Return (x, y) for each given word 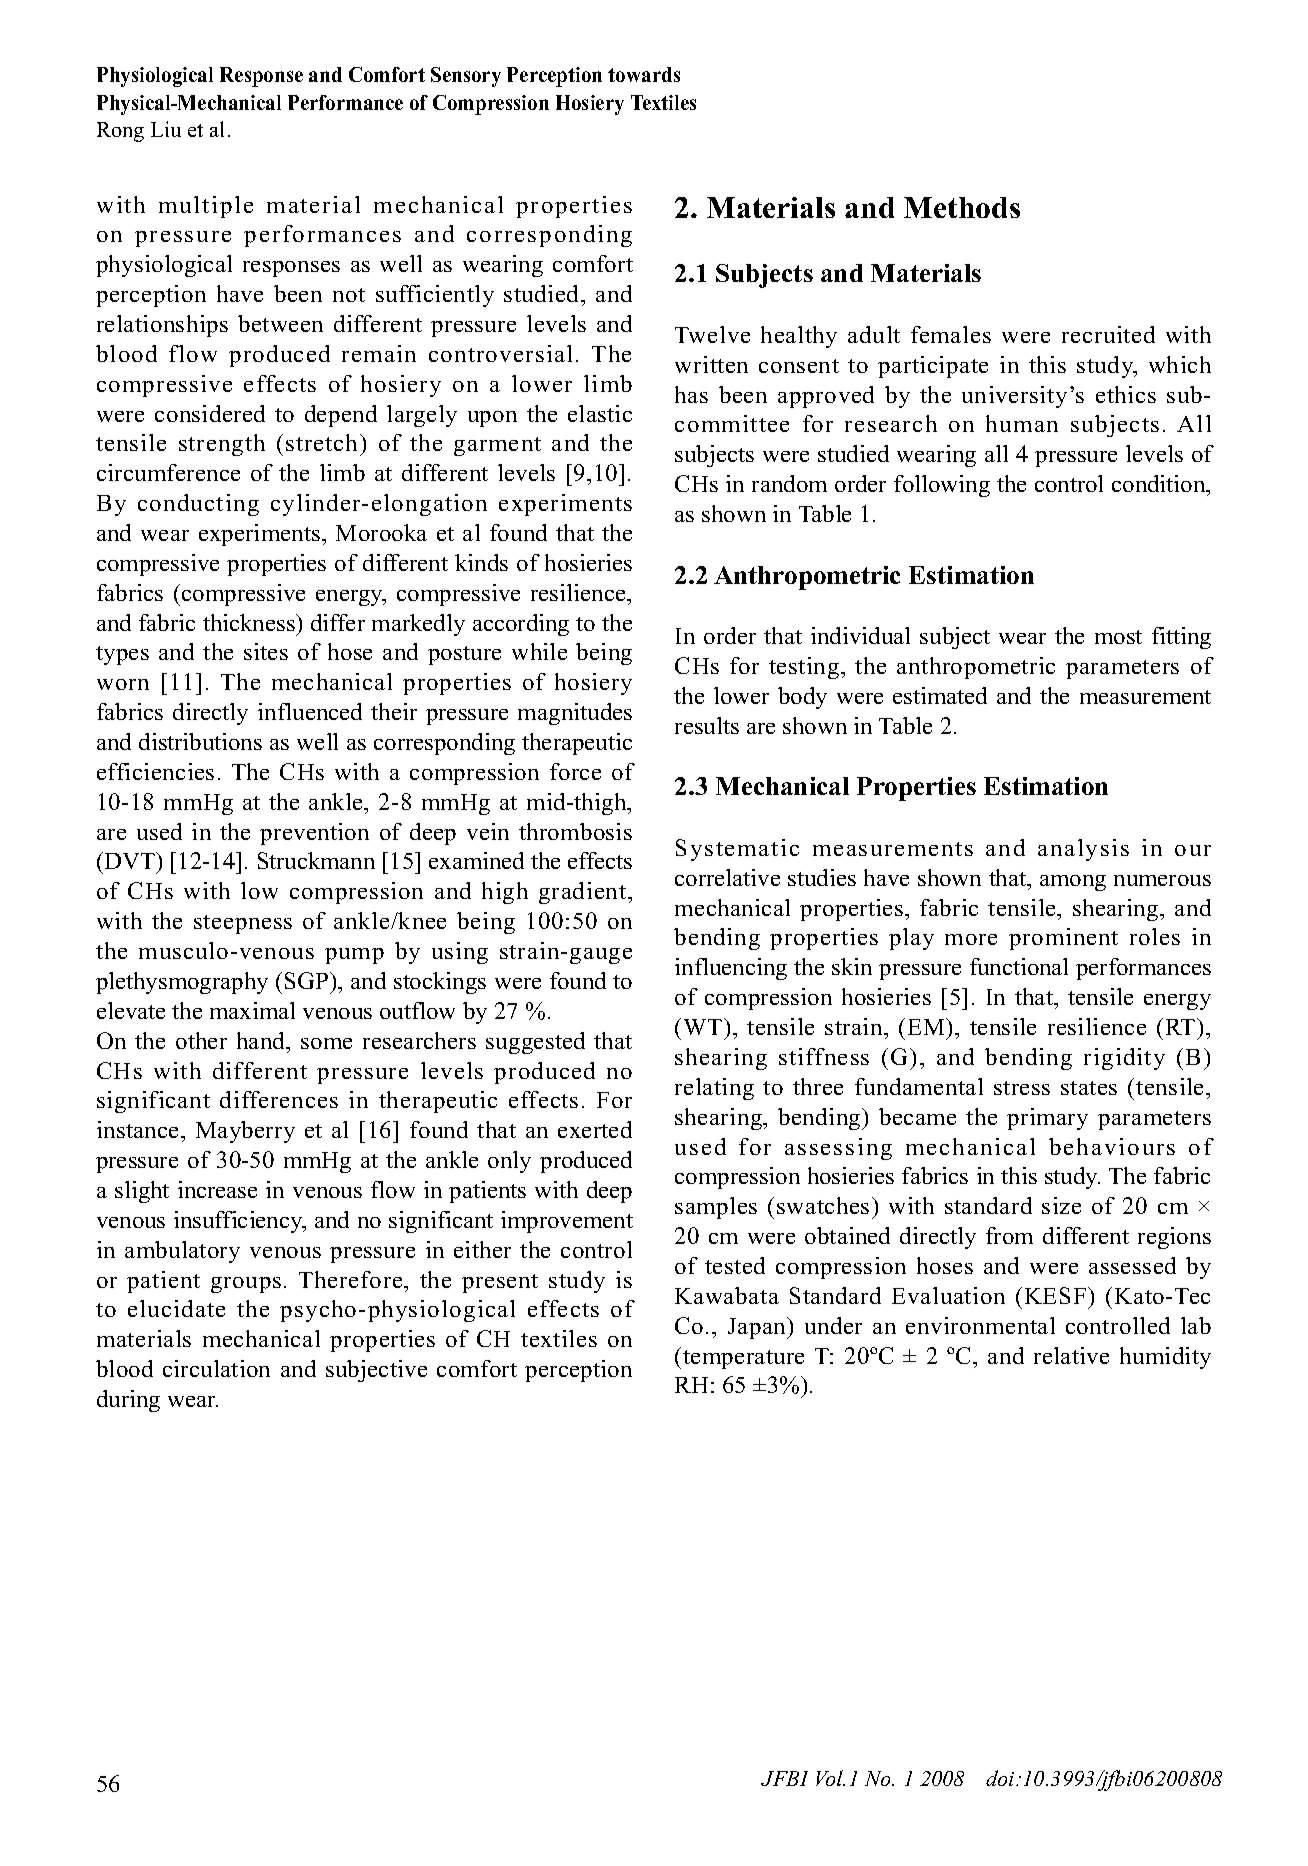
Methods (962, 207)
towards (644, 74)
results (707, 725)
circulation (216, 1368)
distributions (200, 741)
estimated (940, 695)
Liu (166, 129)
